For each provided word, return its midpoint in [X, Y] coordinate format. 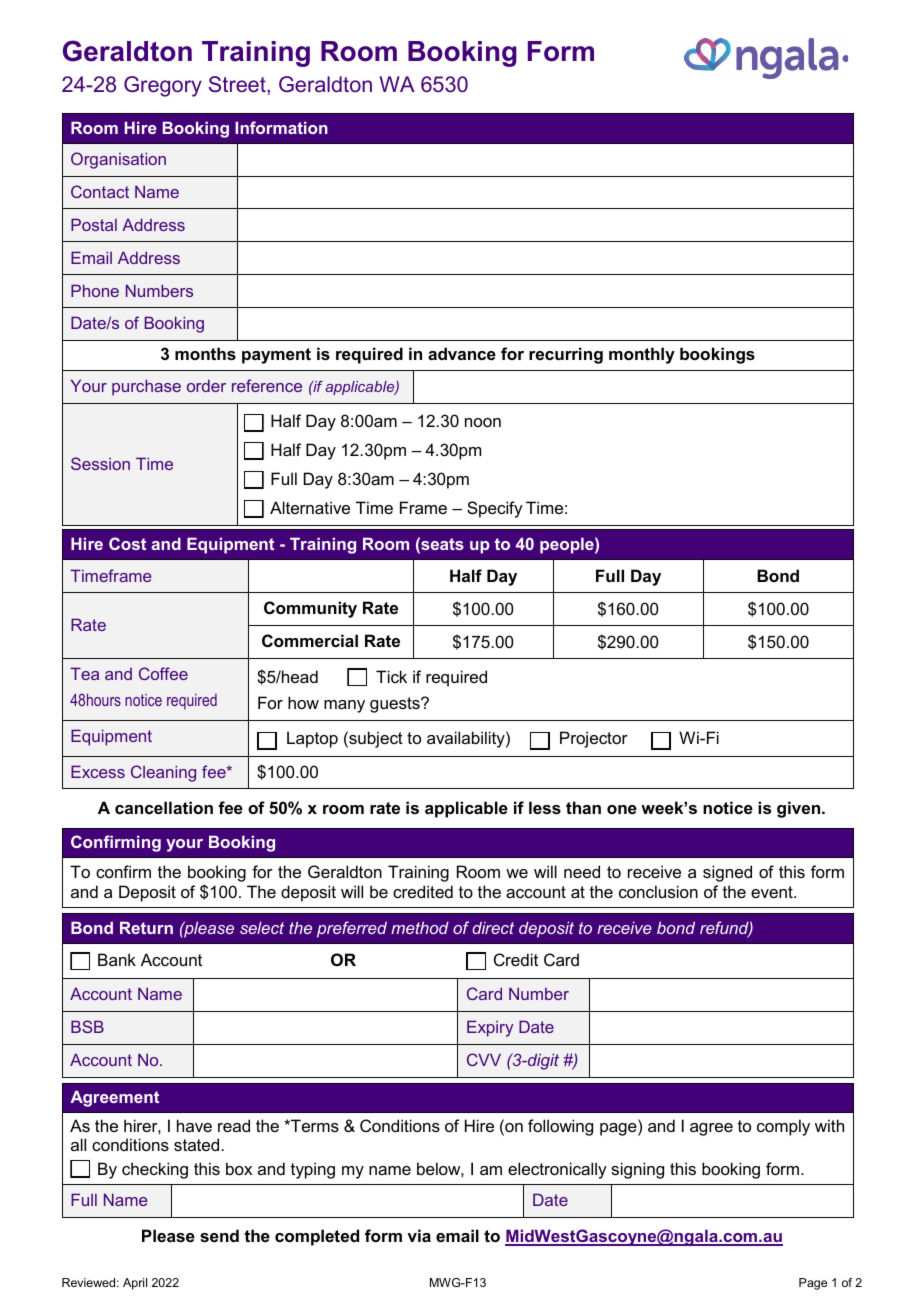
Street [238, 84]
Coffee [163, 673]
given [800, 809]
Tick [391, 676]
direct [493, 927]
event [773, 892]
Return [146, 927]
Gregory [163, 86]
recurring [566, 355]
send [219, 1235]
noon [483, 422]
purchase [146, 387]
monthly [642, 355]
